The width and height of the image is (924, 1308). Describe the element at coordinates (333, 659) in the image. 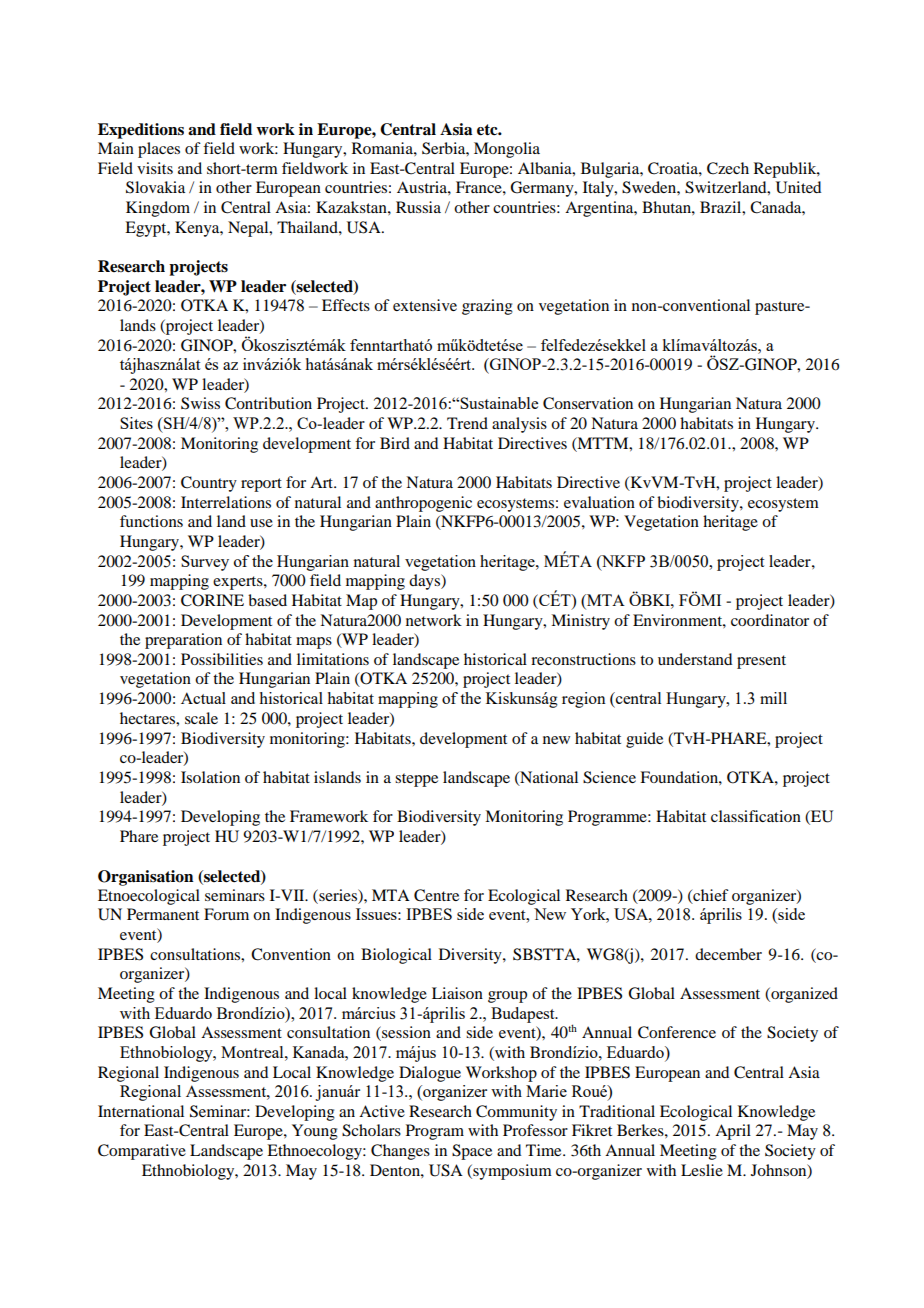

I see `limitations` at that location.
